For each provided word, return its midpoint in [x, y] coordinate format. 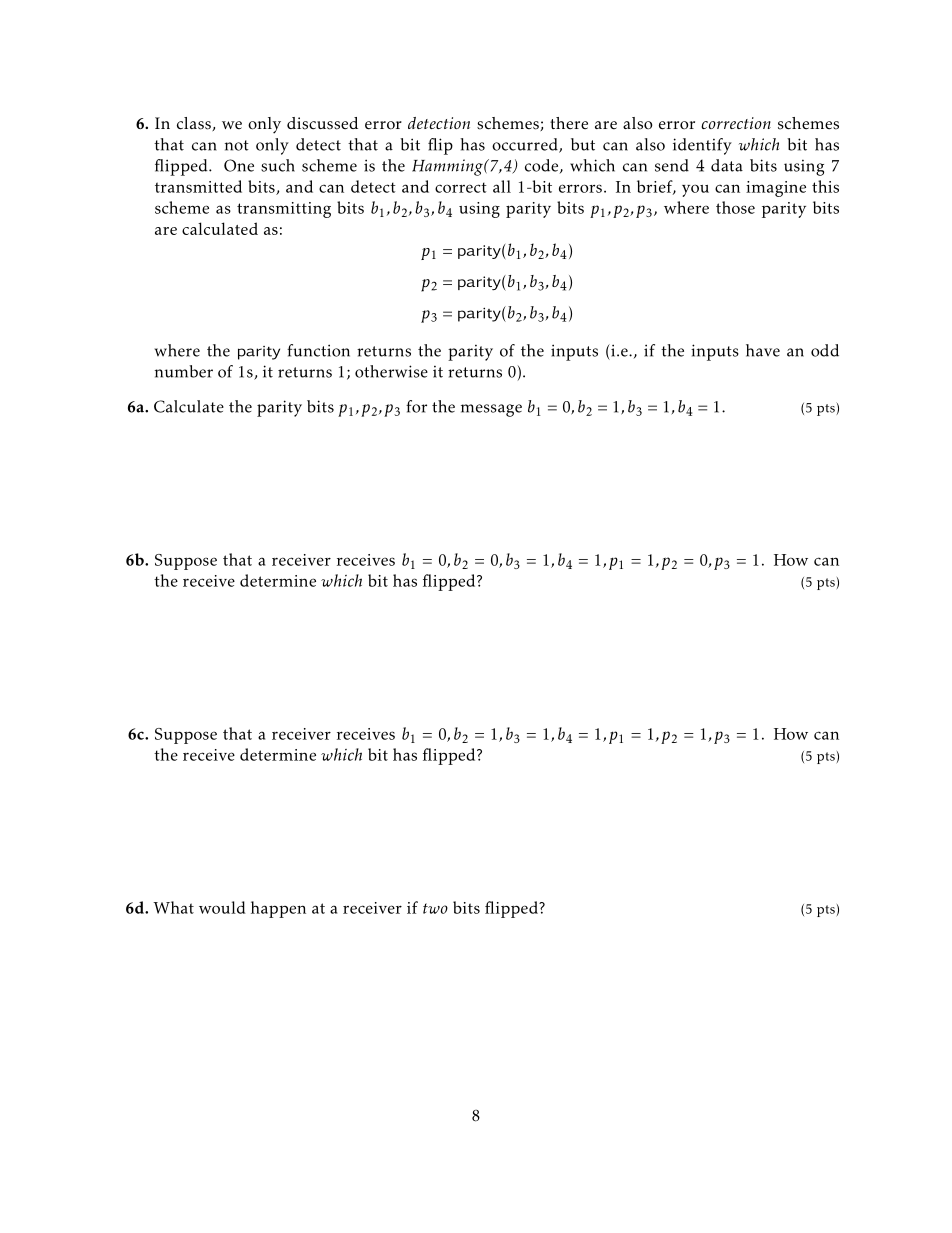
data [727, 165]
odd [825, 350]
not [237, 145]
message [491, 410]
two [435, 908]
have [763, 350]
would [222, 907]
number [184, 371]
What [173, 907]
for [416, 406]
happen [278, 909]
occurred [526, 145]
